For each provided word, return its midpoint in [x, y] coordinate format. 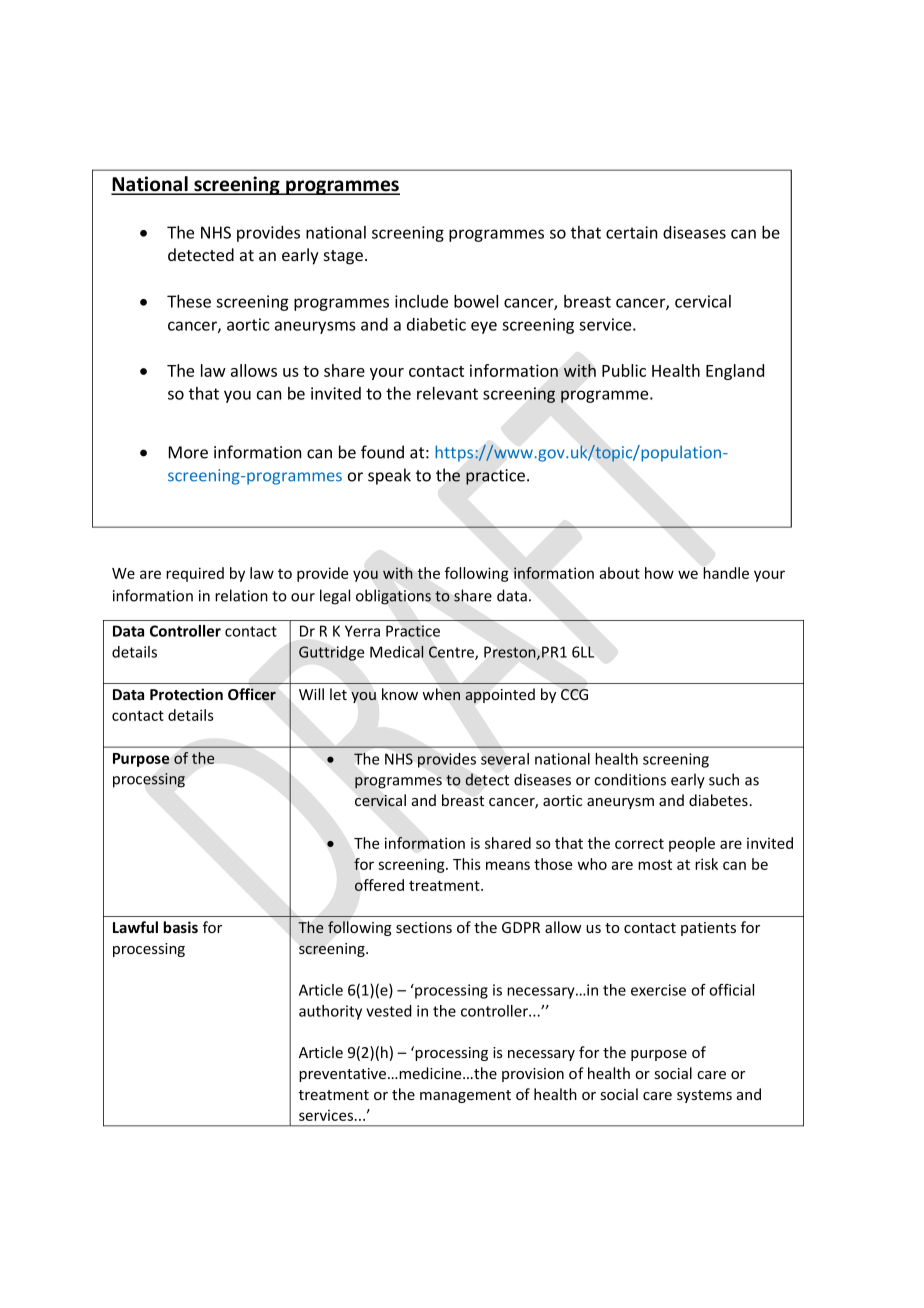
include [421, 301]
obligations [393, 597]
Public [624, 370]
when [441, 694]
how [659, 573]
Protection [186, 694]
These [189, 301]
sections [424, 927]
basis [180, 927]
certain [632, 232]
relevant [447, 393]
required [195, 574]
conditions [630, 779]
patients [708, 929]
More [188, 452]
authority [330, 1012]
